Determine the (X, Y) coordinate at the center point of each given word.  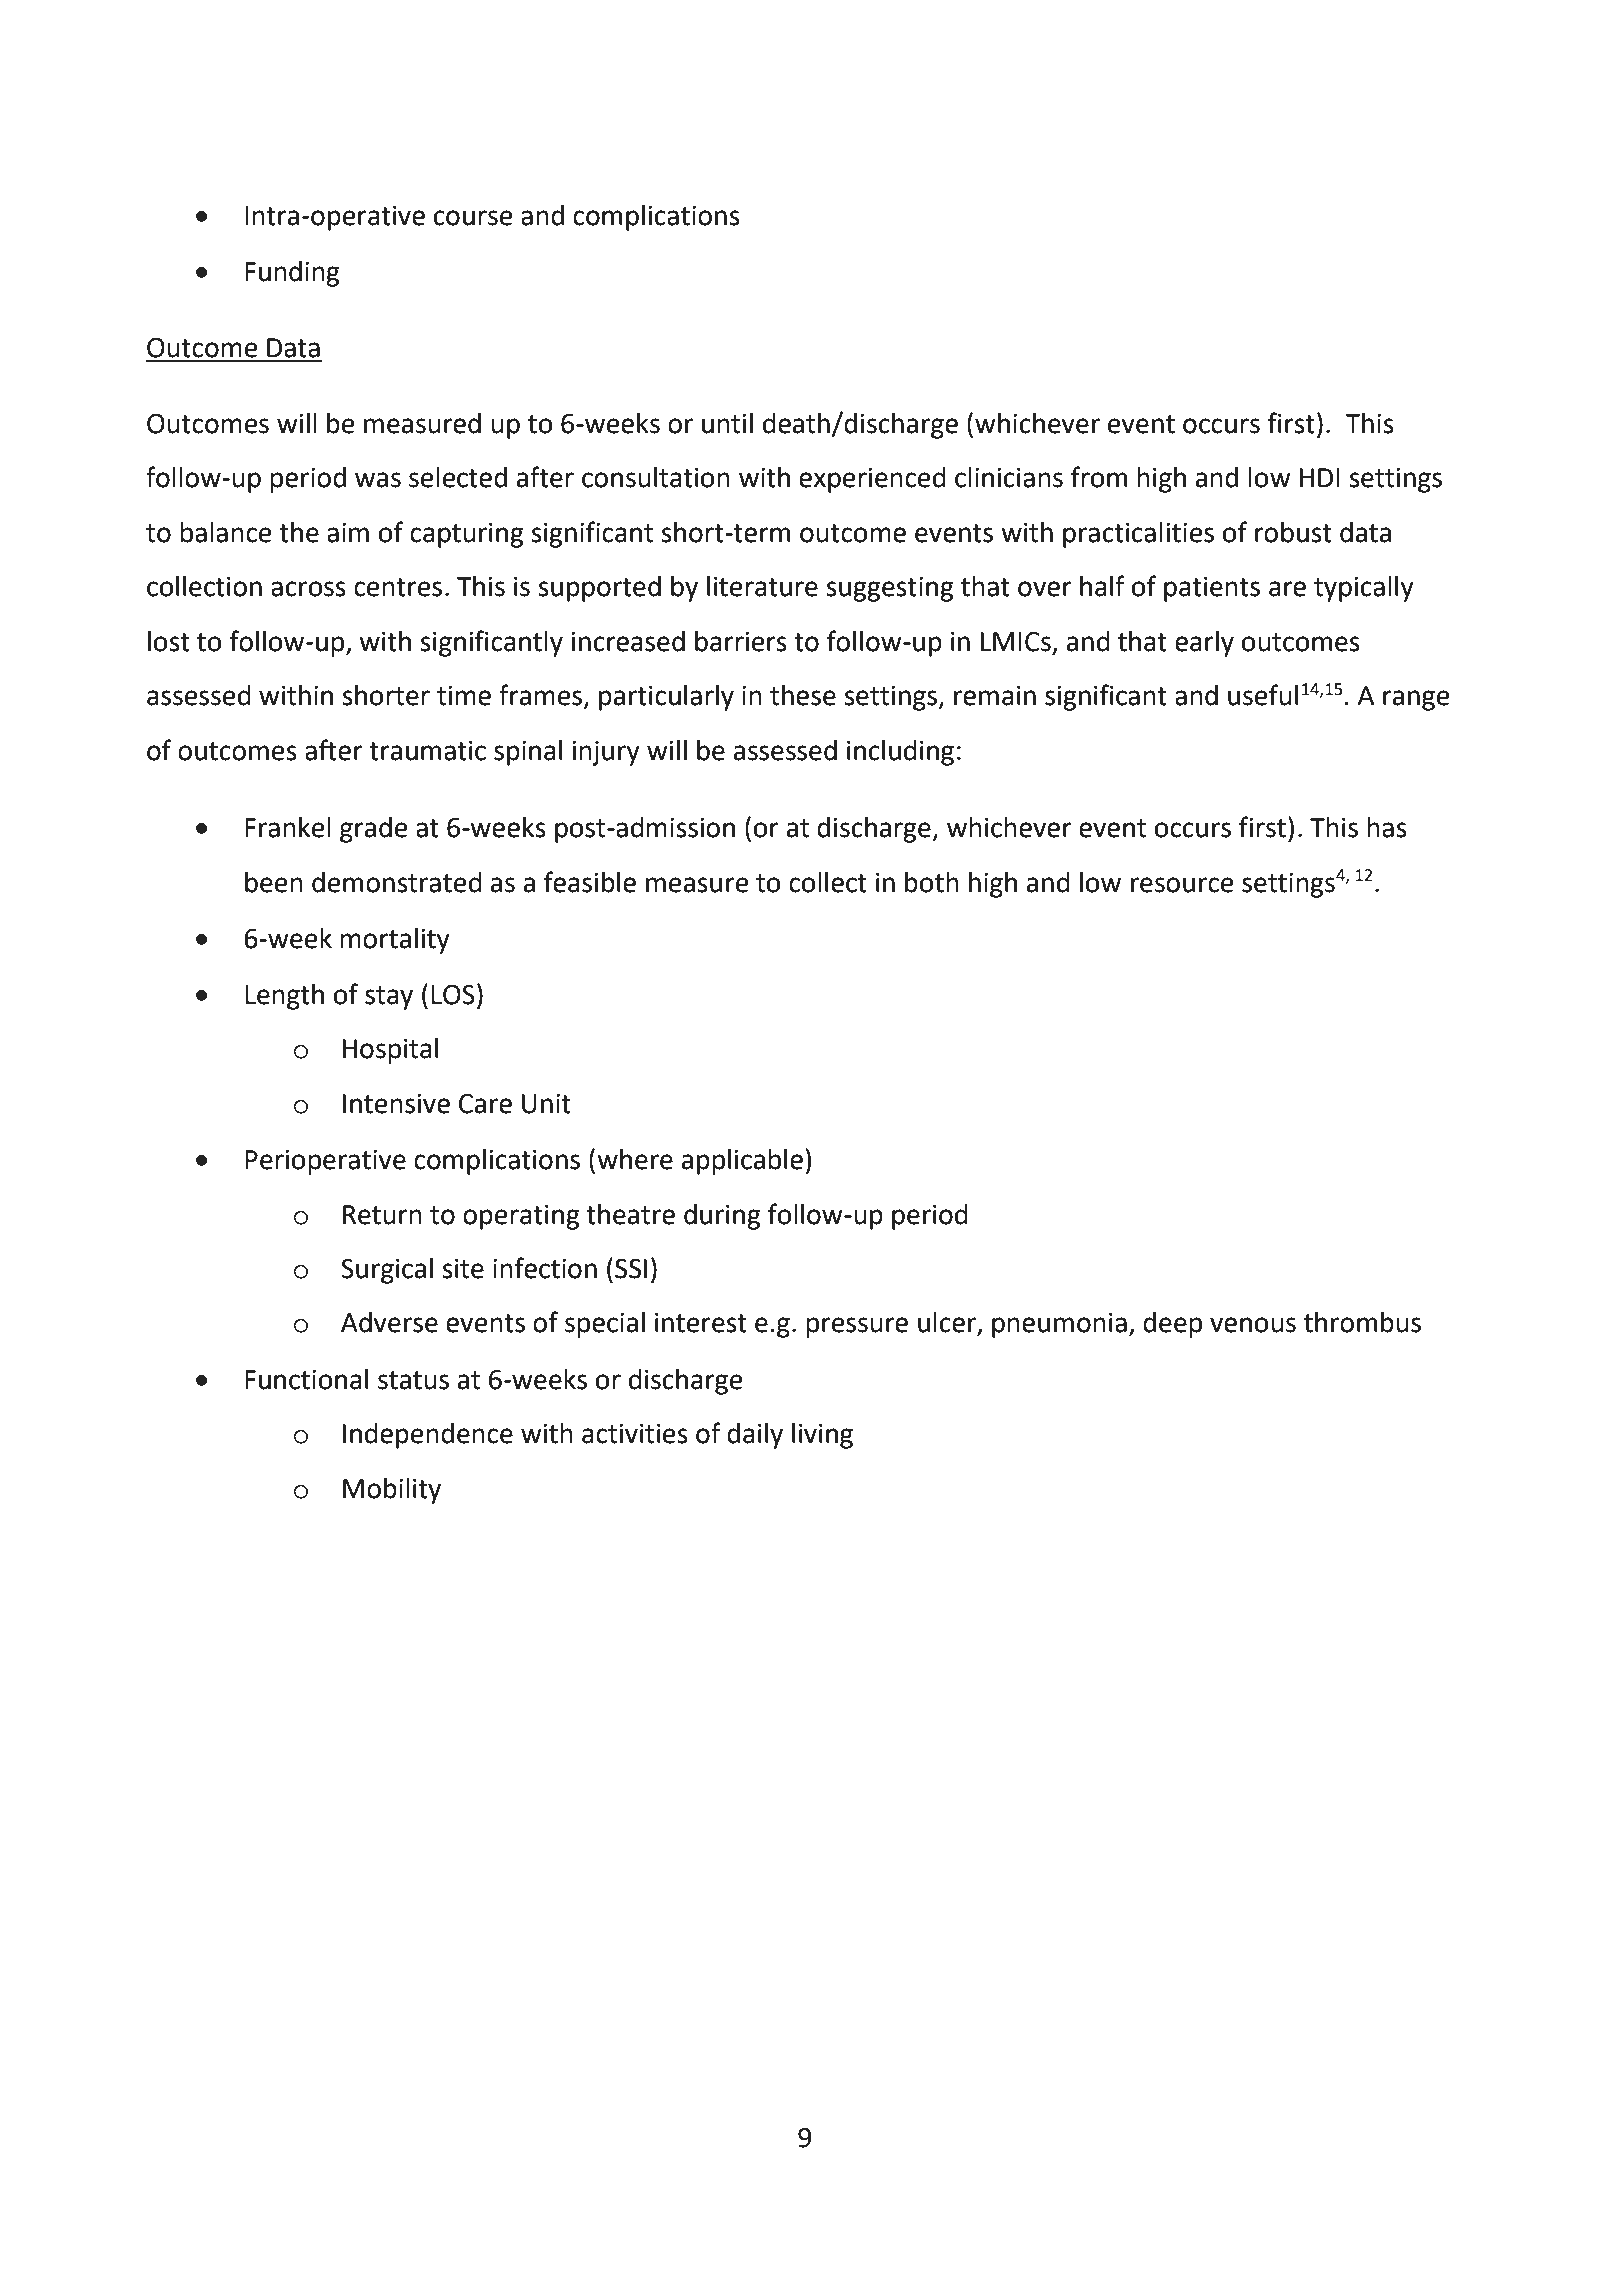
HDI (1320, 477)
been (274, 882)
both (932, 882)
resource (1182, 885)
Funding (292, 274)
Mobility (392, 1491)
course (473, 218)
